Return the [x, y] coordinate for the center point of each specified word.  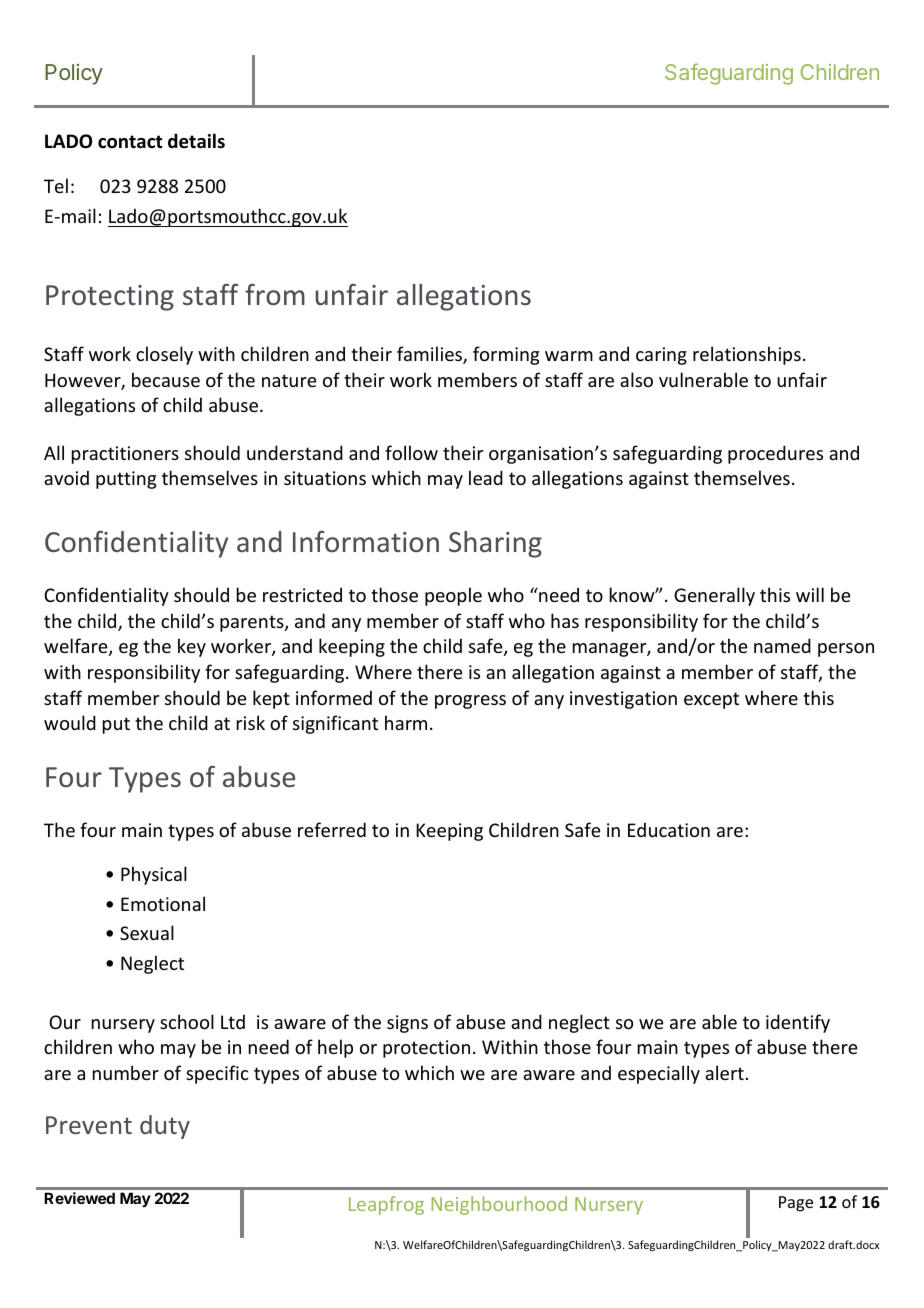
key [192, 647]
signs [407, 1024]
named [782, 645]
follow [411, 452]
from [275, 294]
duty [165, 1127]
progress [470, 702]
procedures [775, 454]
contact [130, 142]
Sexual [147, 932]
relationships [747, 355]
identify [798, 1023]
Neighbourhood [499, 1205]
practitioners [125, 455]
